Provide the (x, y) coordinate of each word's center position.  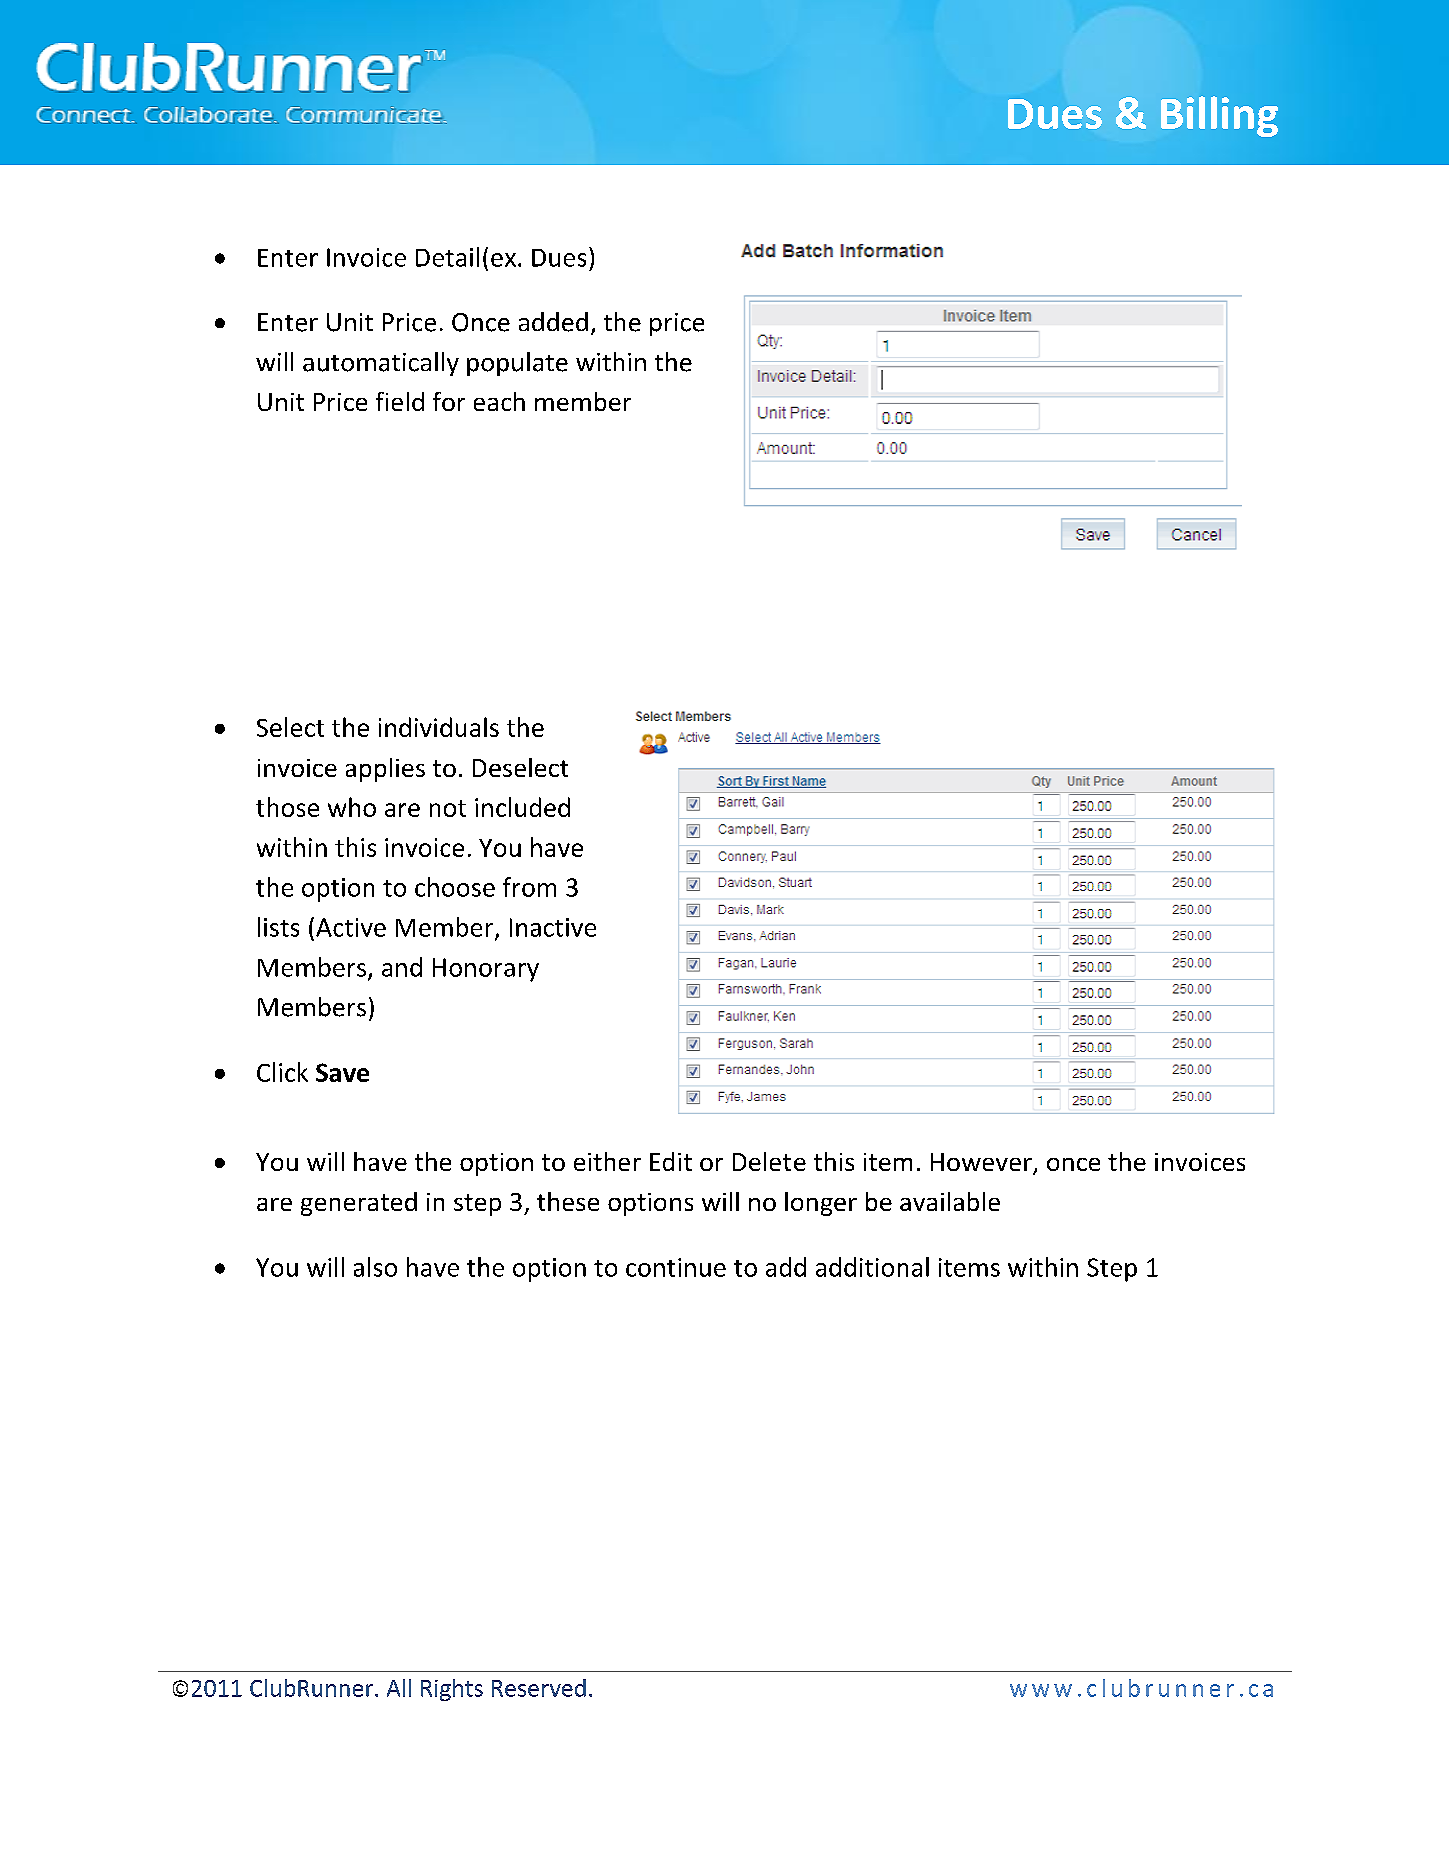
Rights (452, 1690)
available (950, 1201)
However (982, 1163)
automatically (381, 364)
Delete (769, 1161)
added (553, 322)
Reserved (539, 1688)
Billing (1219, 116)
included (522, 807)
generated (359, 1204)
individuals (439, 727)
